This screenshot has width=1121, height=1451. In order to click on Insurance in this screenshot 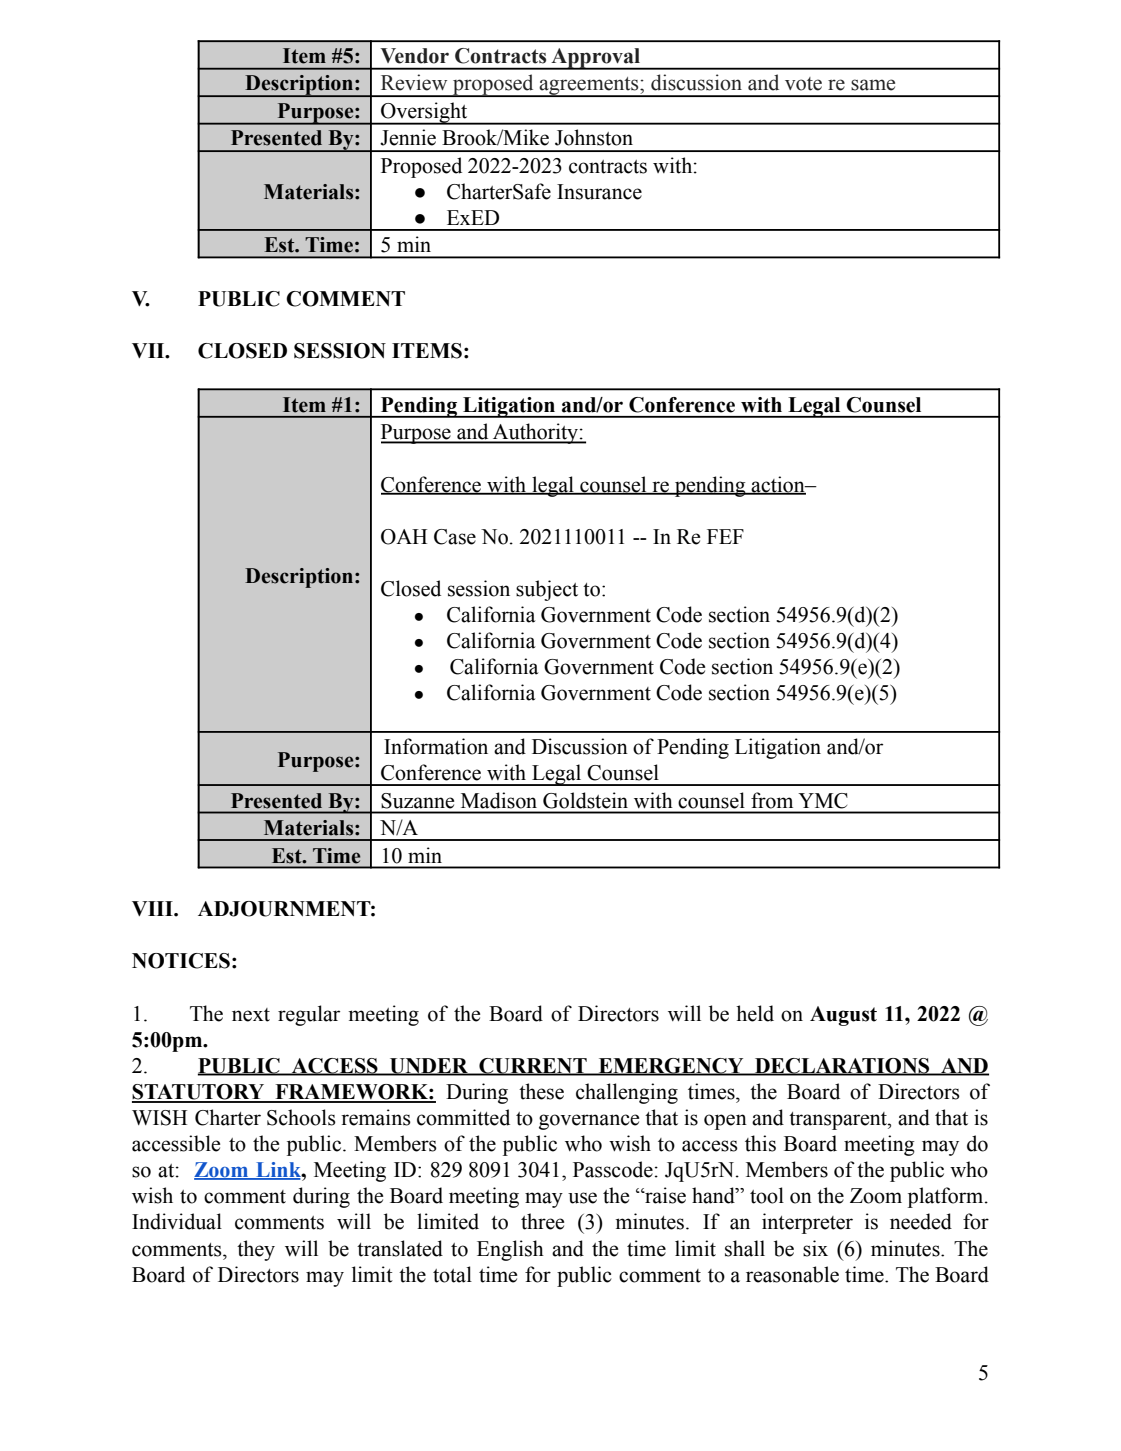, I will do `click(599, 192)`.
